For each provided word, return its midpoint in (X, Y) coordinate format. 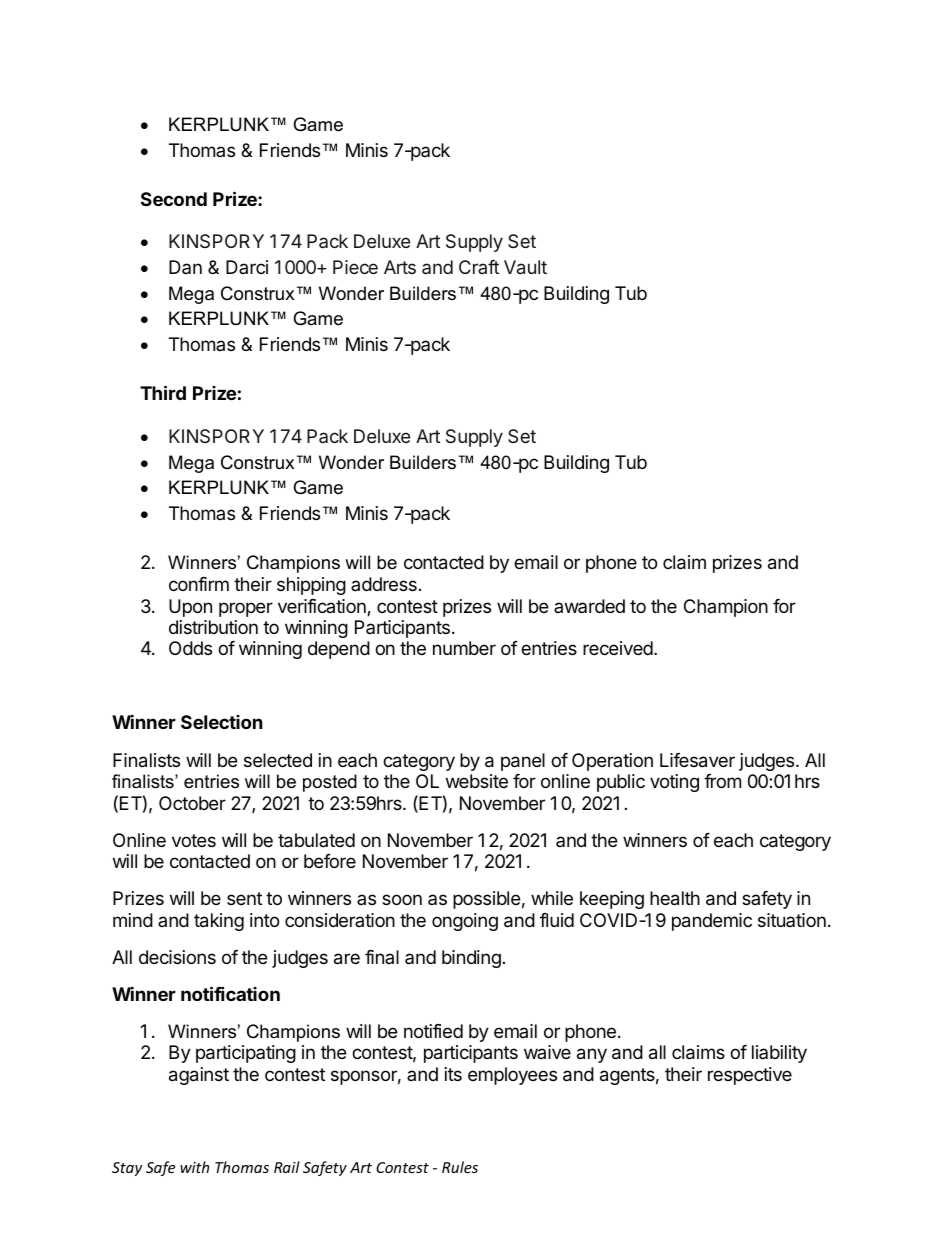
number (464, 648)
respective (750, 1076)
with (194, 1167)
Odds (190, 648)
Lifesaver (697, 760)
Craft (479, 267)
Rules (460, 1167)
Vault (525, 267)
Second (174, 199)
